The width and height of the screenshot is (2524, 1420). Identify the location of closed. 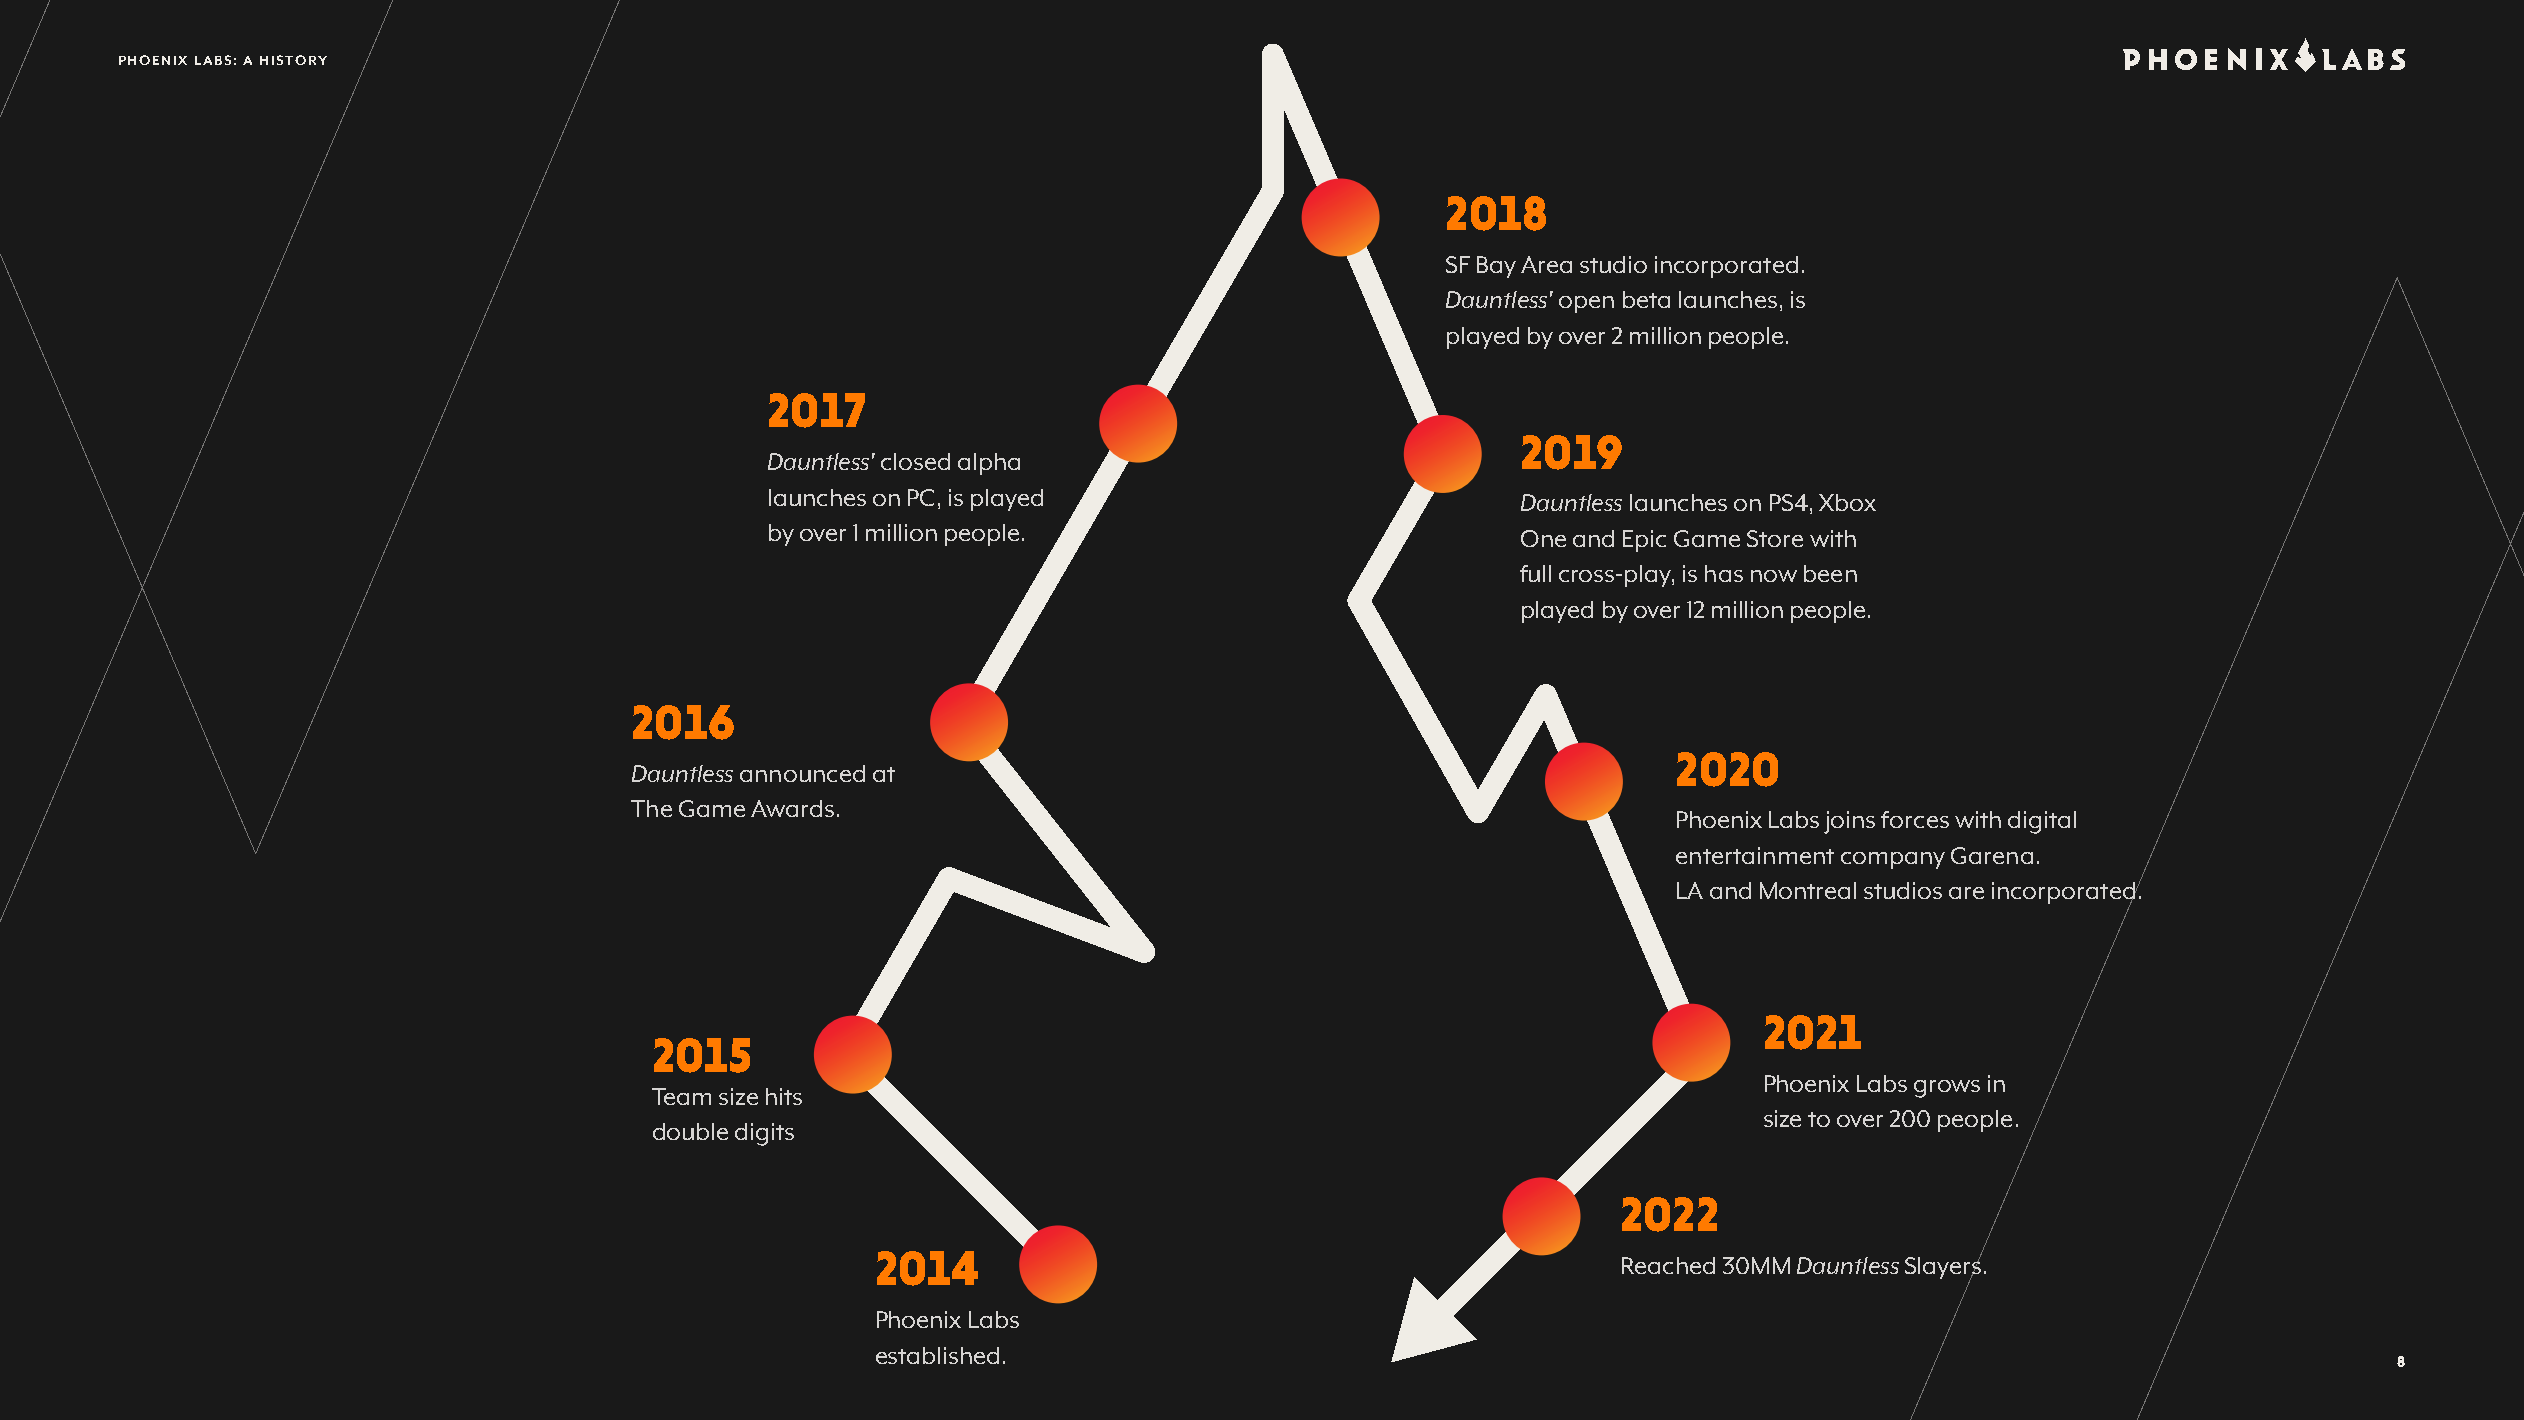
(915, 461).
